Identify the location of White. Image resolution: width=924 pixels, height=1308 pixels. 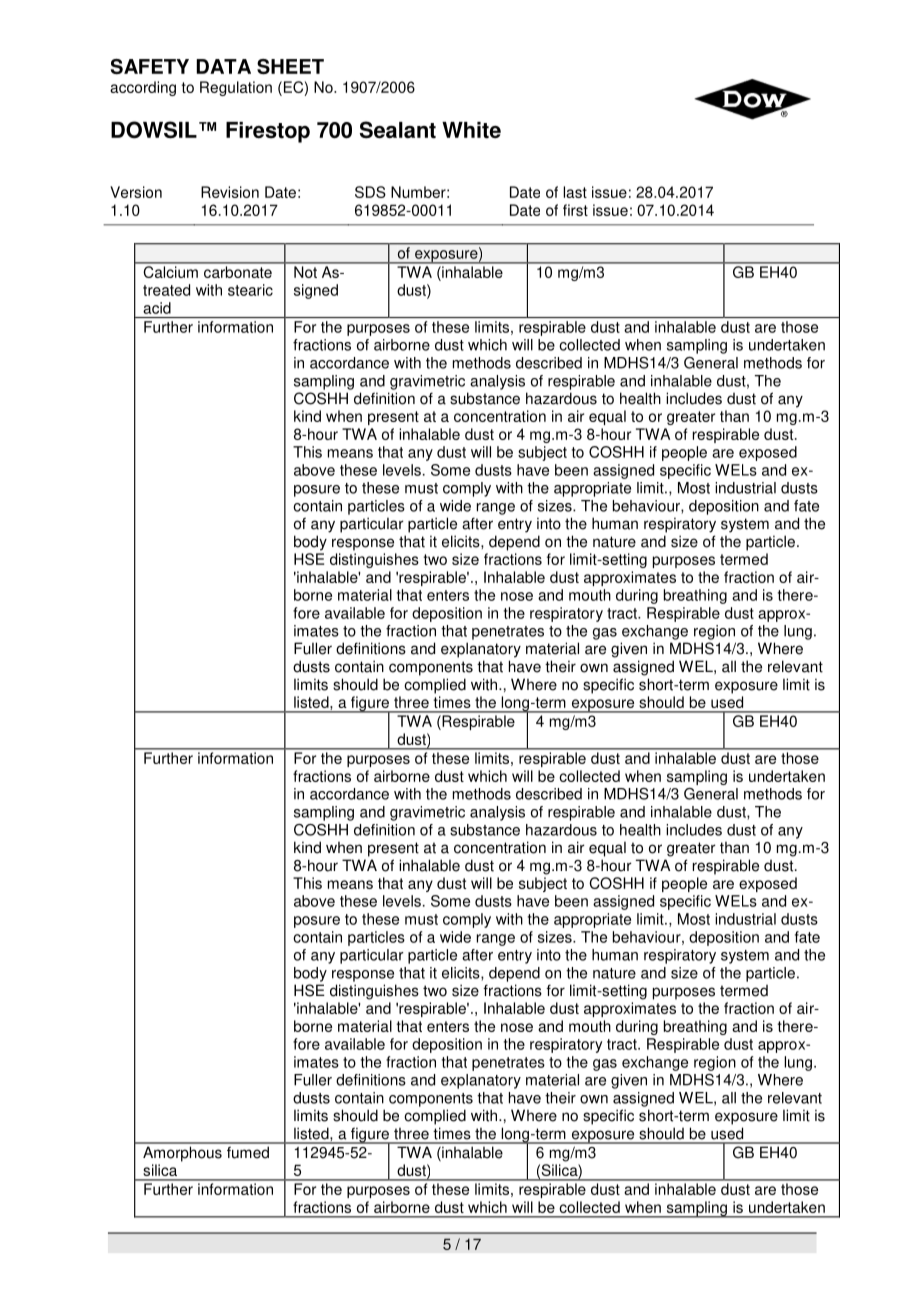
(471, 130).
